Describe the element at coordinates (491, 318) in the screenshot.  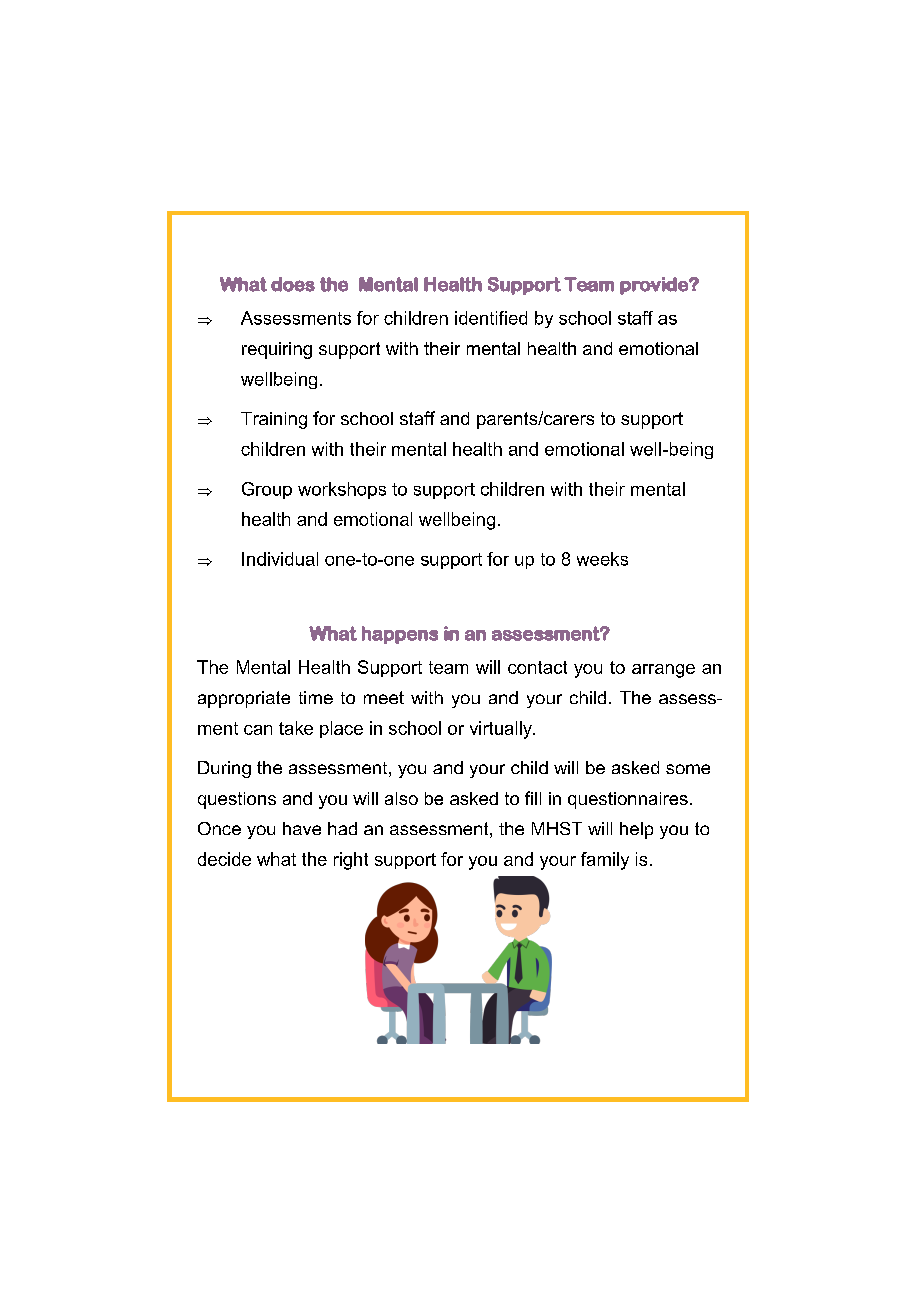
I see `identified` at that location.
